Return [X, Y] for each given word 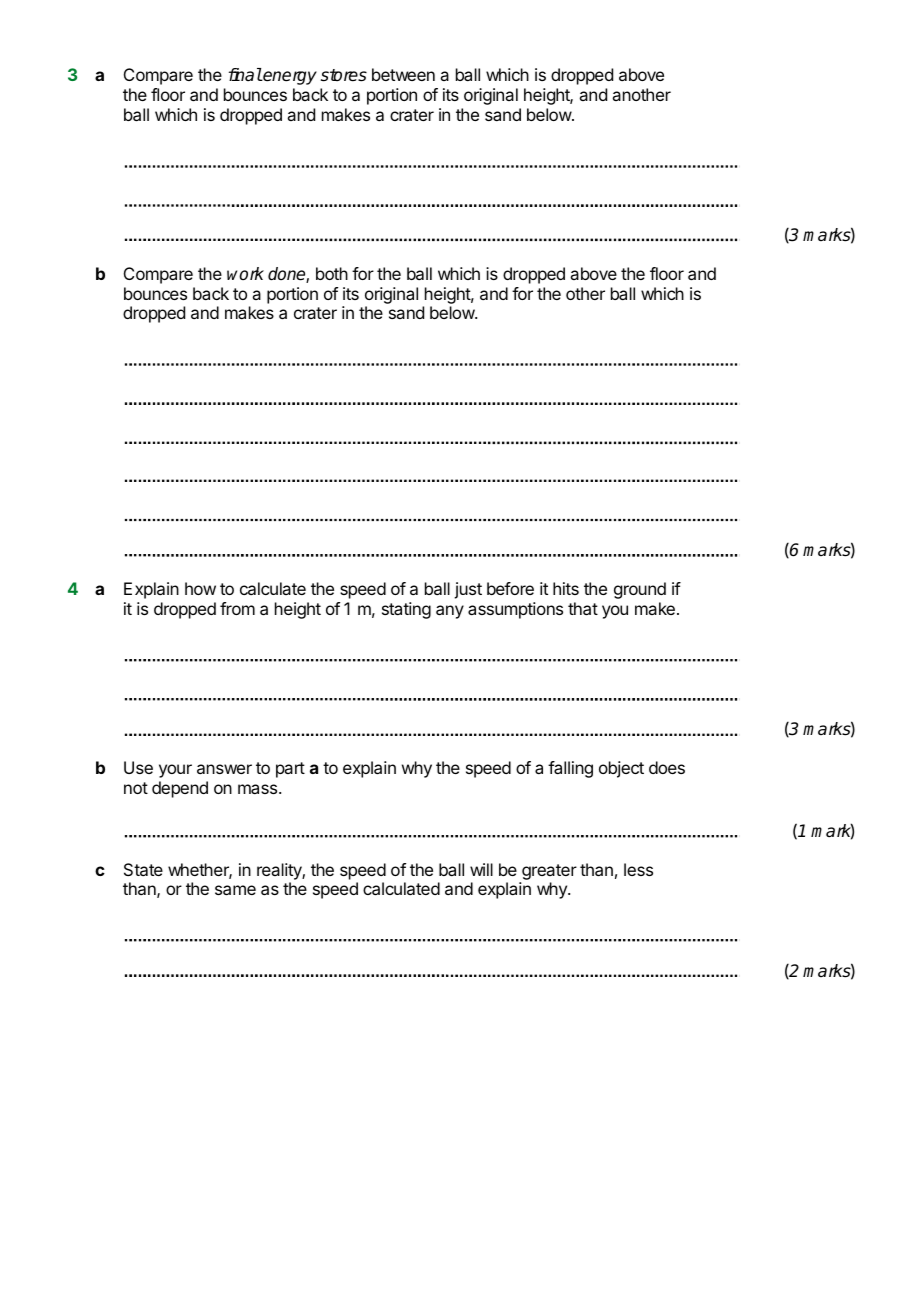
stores [344, 75]
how [200, 588]
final [245, 75]
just [468, 590]
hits [566, 588]
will [481, 869]
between [403, 74]
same [235, 890]
